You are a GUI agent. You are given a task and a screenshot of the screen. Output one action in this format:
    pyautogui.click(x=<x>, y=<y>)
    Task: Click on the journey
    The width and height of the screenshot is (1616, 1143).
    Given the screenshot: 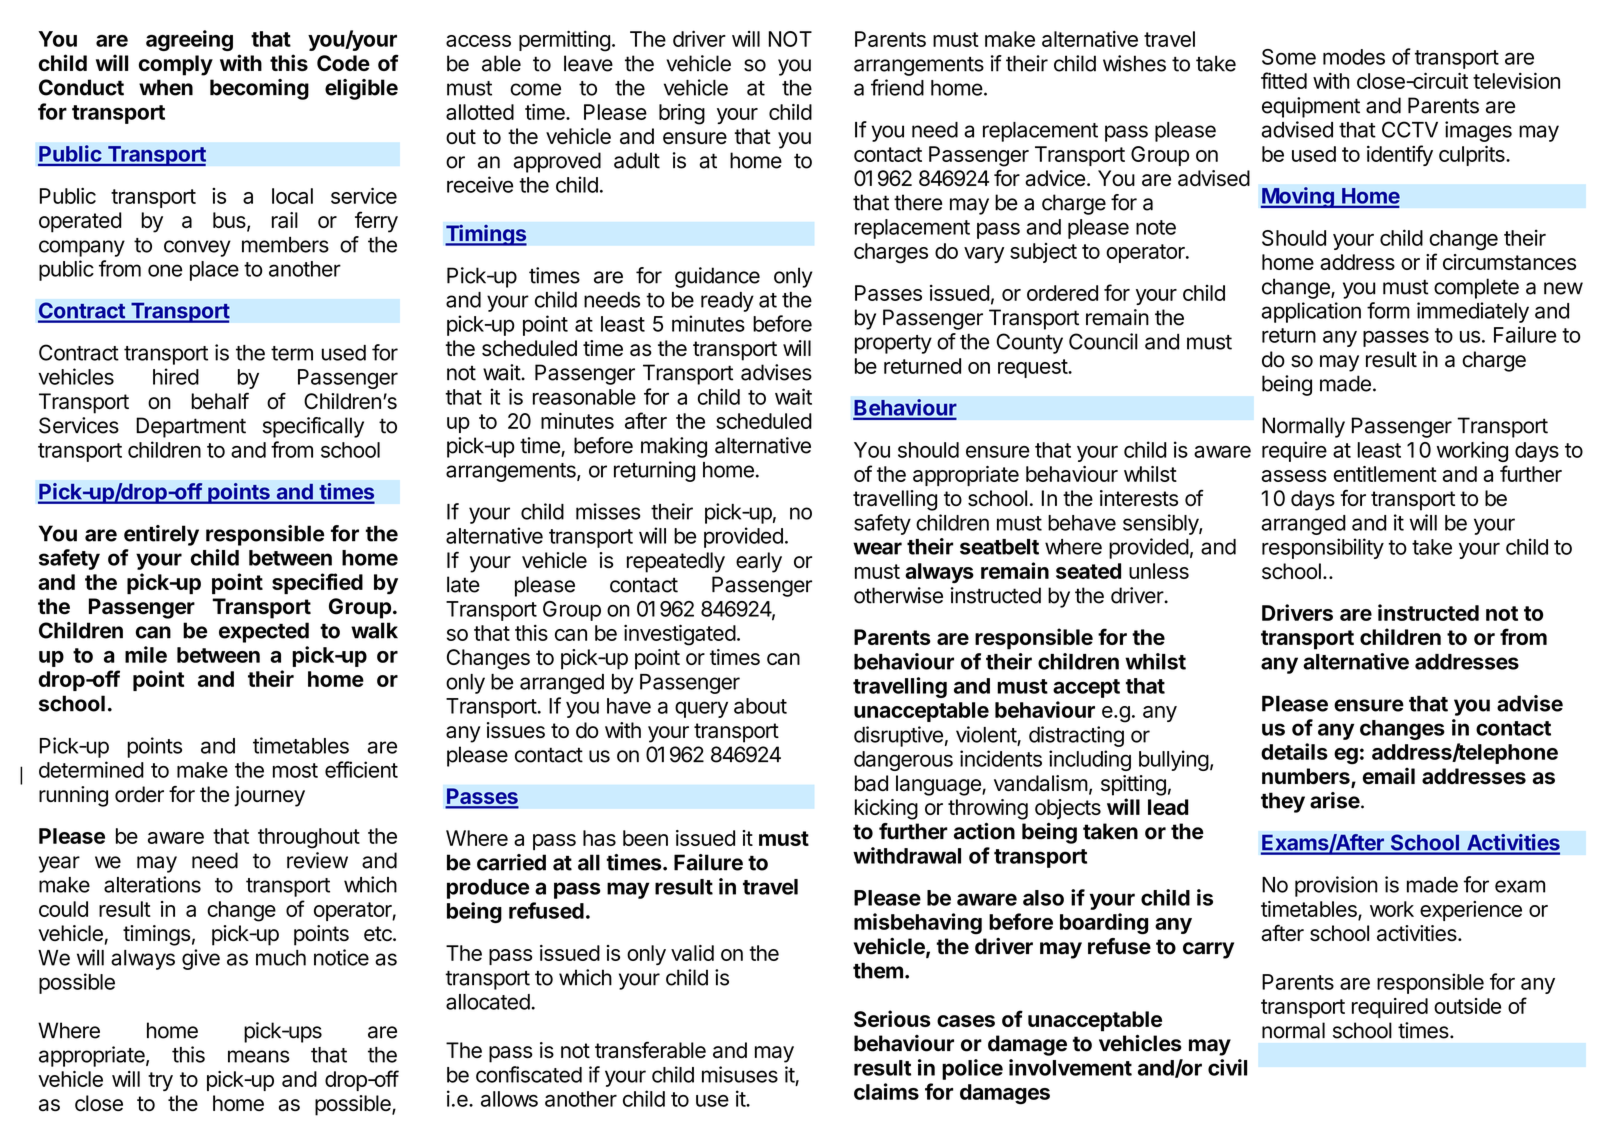 What is the action you would take?
    pyautogui.click(x=269, y=796)
